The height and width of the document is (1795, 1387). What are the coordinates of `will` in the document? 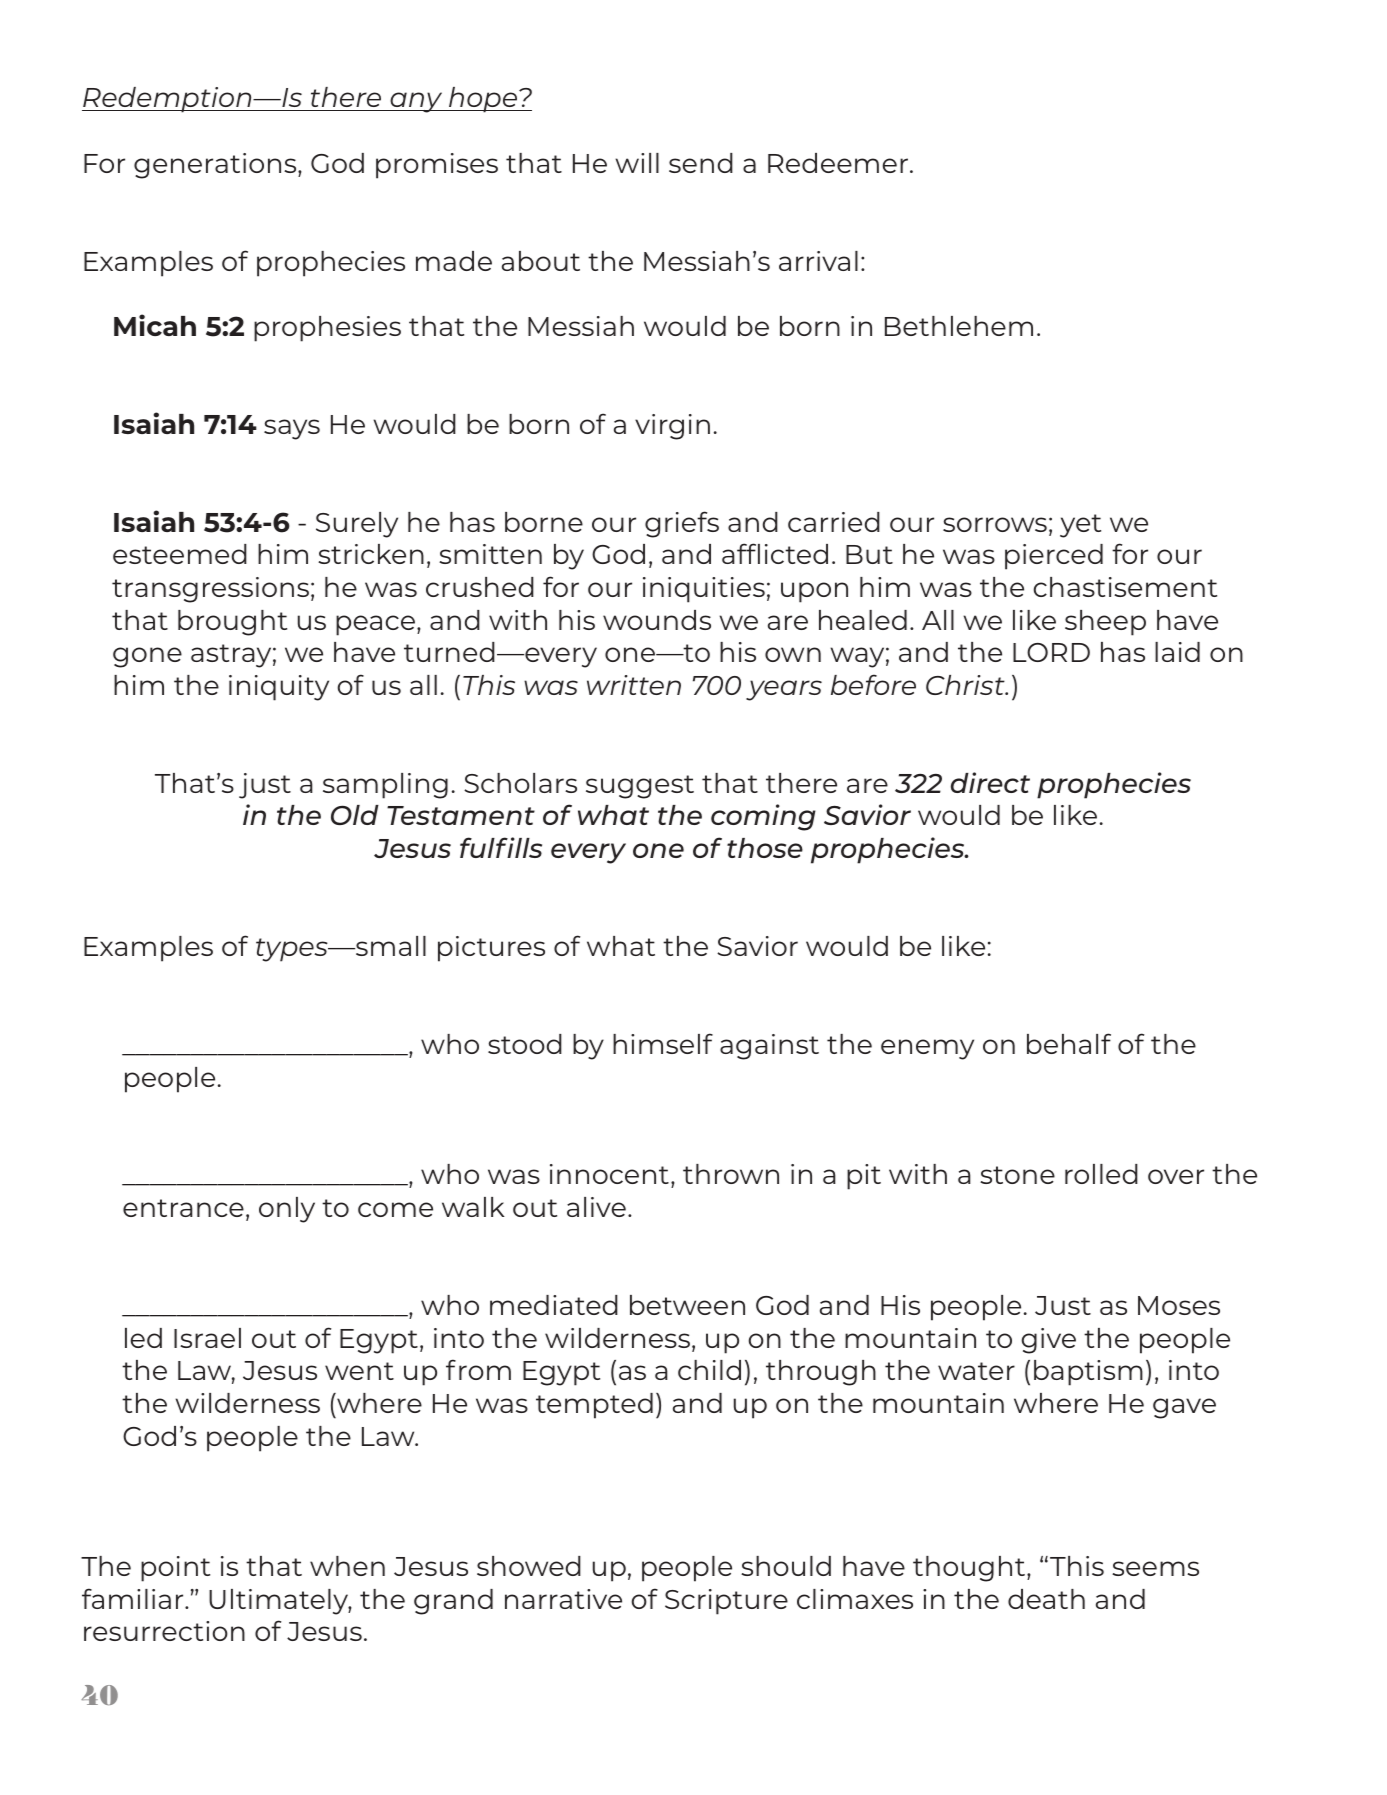 It's located at (637, 163).
